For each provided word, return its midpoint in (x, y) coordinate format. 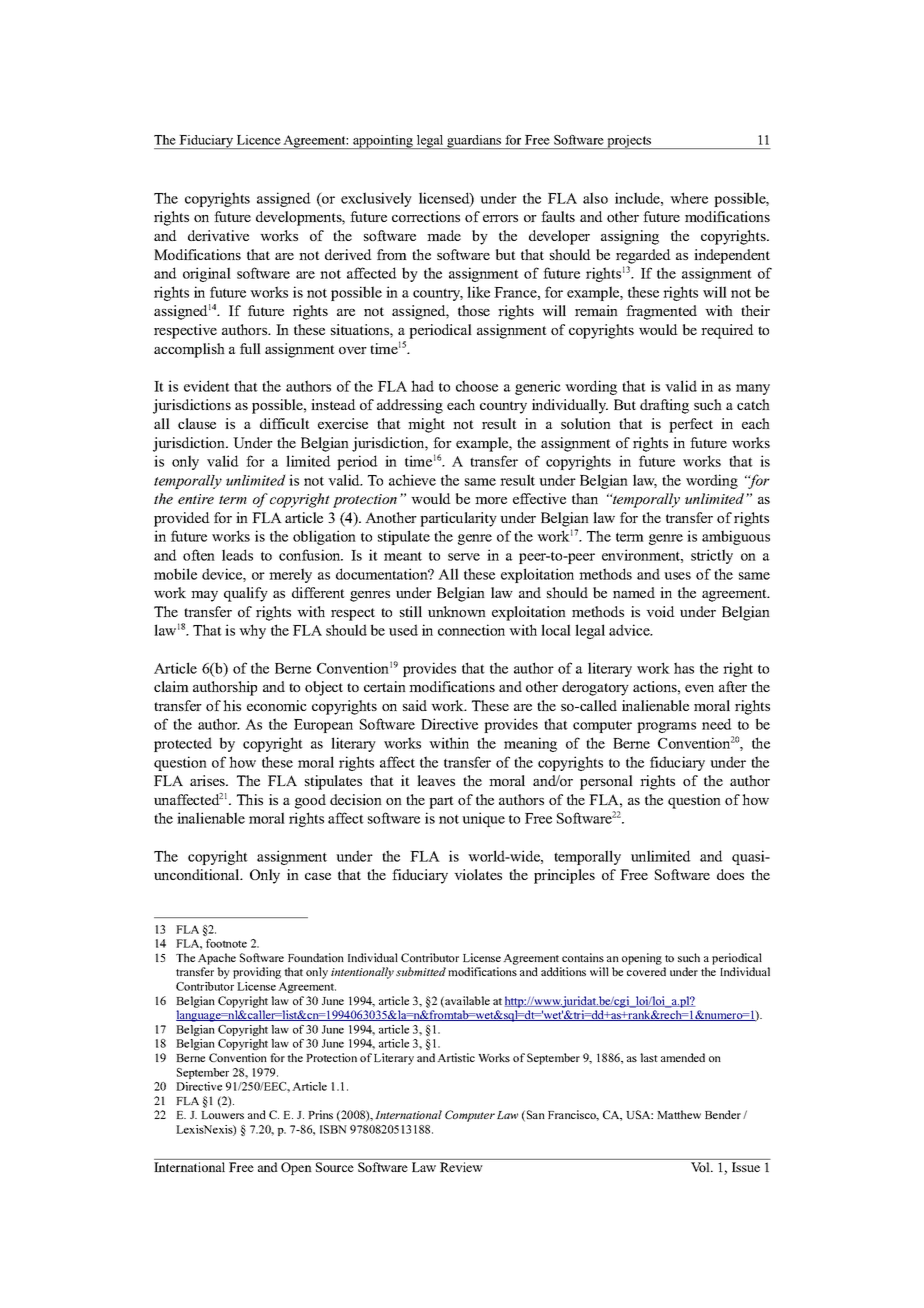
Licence (259, 140)
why (252, 631)
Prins (320, 1114)
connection (471, 630)
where (689, 198)
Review (461, 1167)
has (684, 668)
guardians (474, 142)
